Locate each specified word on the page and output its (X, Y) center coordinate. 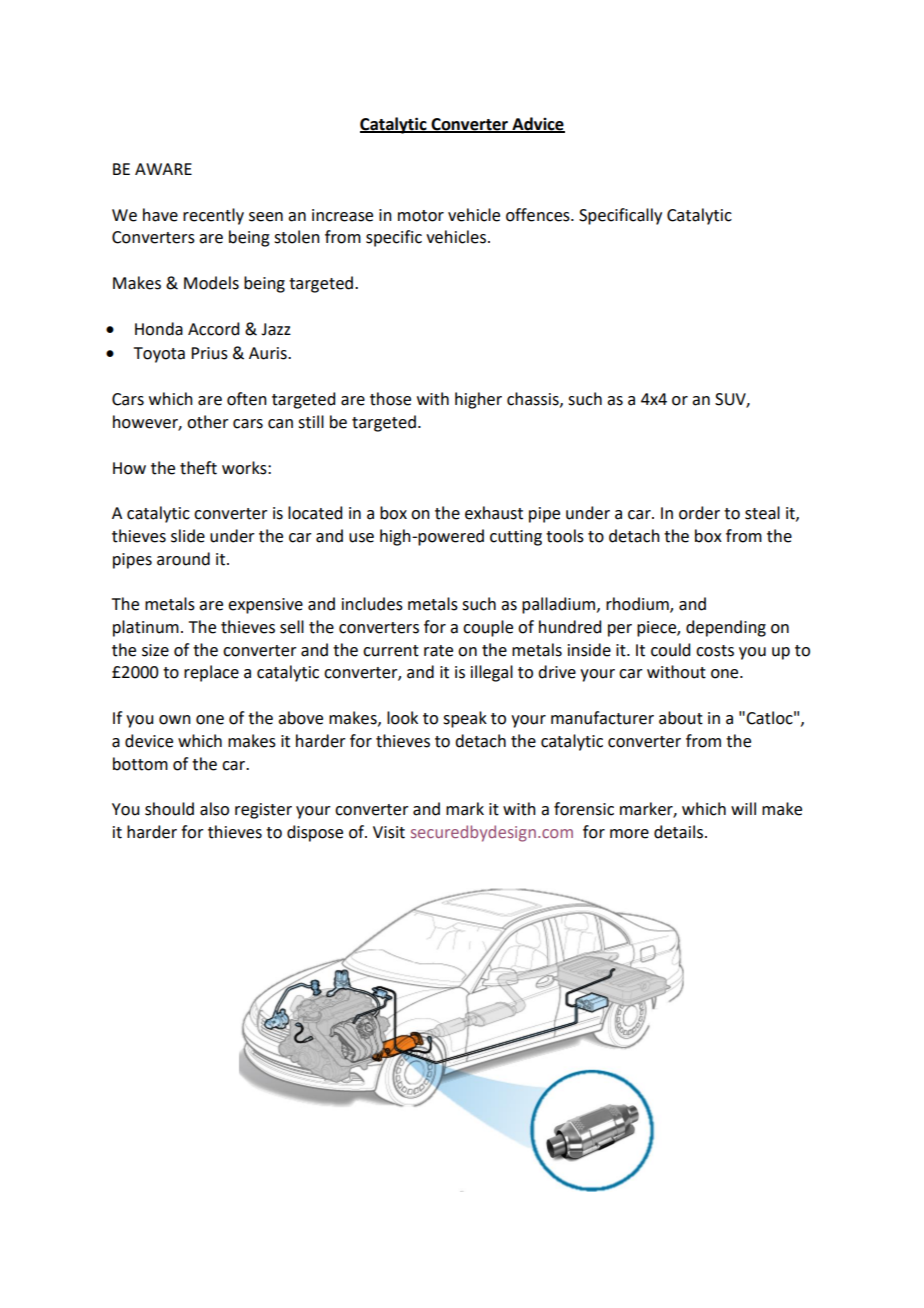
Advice (537, 124)
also (214, 809)
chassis (534, 399)
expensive (265, 606)
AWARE (163, 169)
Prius (209, 353)
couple (488, 628)
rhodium (638, 605)
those (390, 399)
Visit (389, 832)
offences (539, 215)
